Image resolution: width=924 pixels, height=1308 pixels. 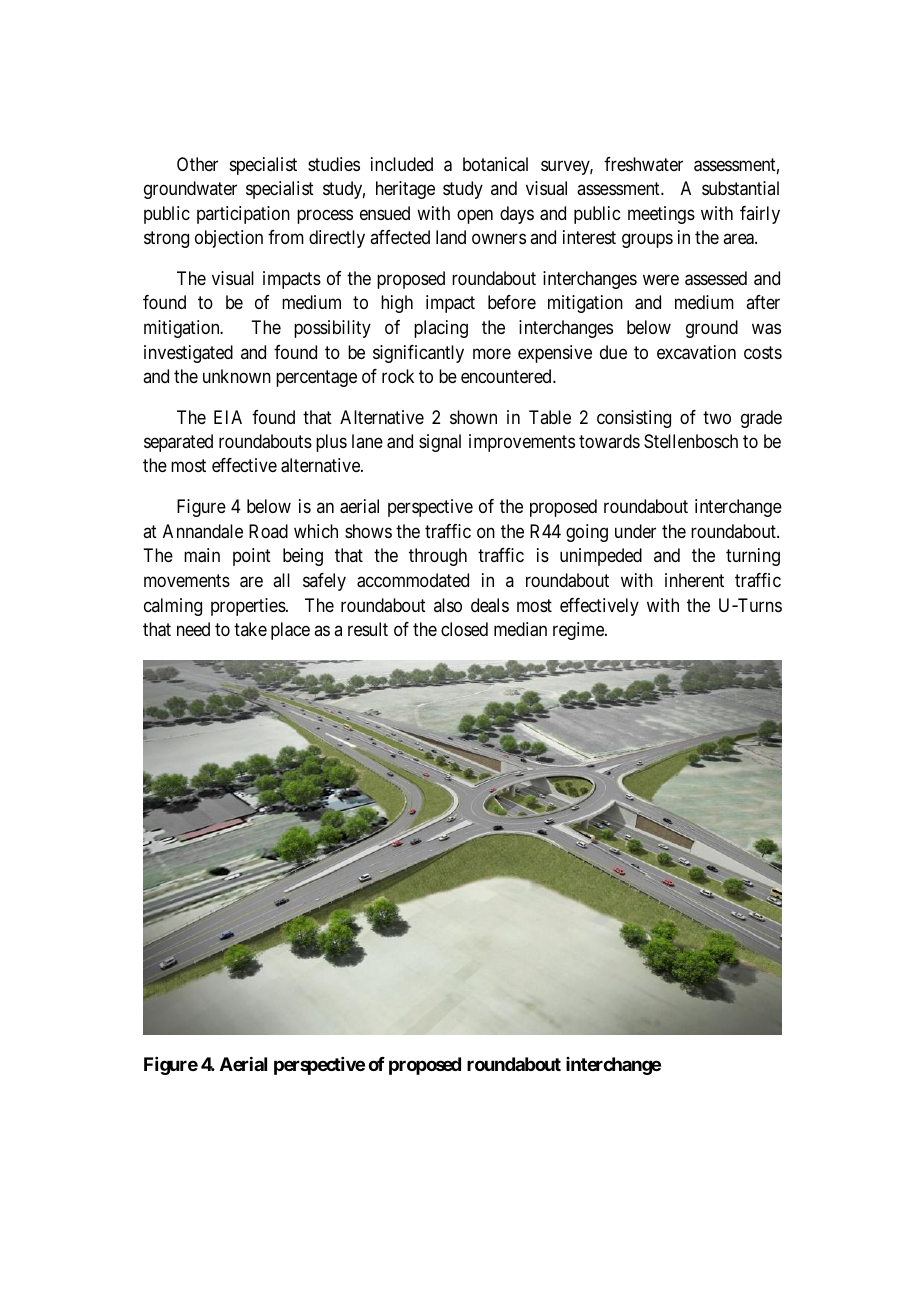 I want to click on botanical, so click(x=495, y=164).
